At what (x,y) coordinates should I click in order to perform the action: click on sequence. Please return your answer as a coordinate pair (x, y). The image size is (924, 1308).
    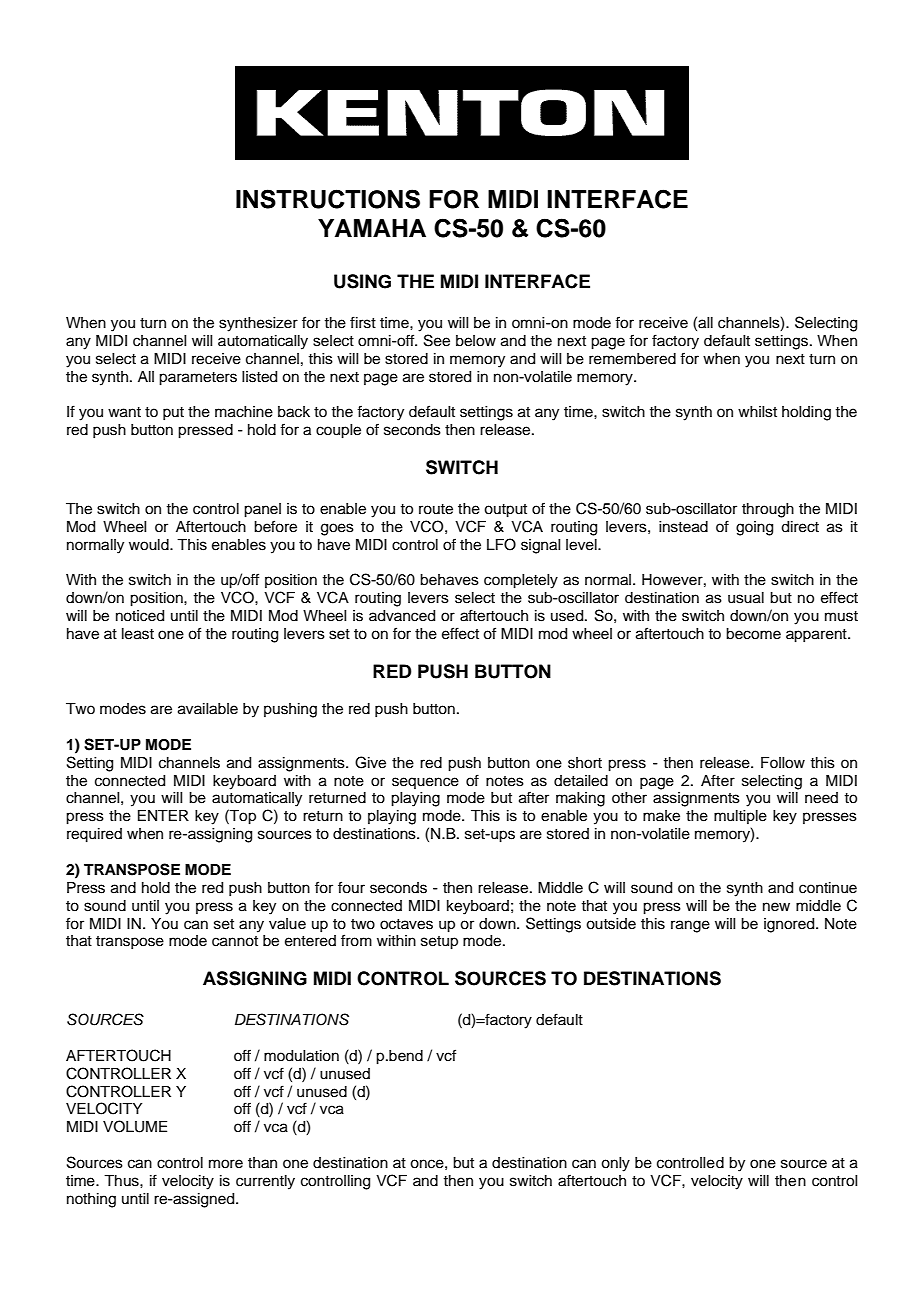
    Looking at the image, I should click on (425, 783).
